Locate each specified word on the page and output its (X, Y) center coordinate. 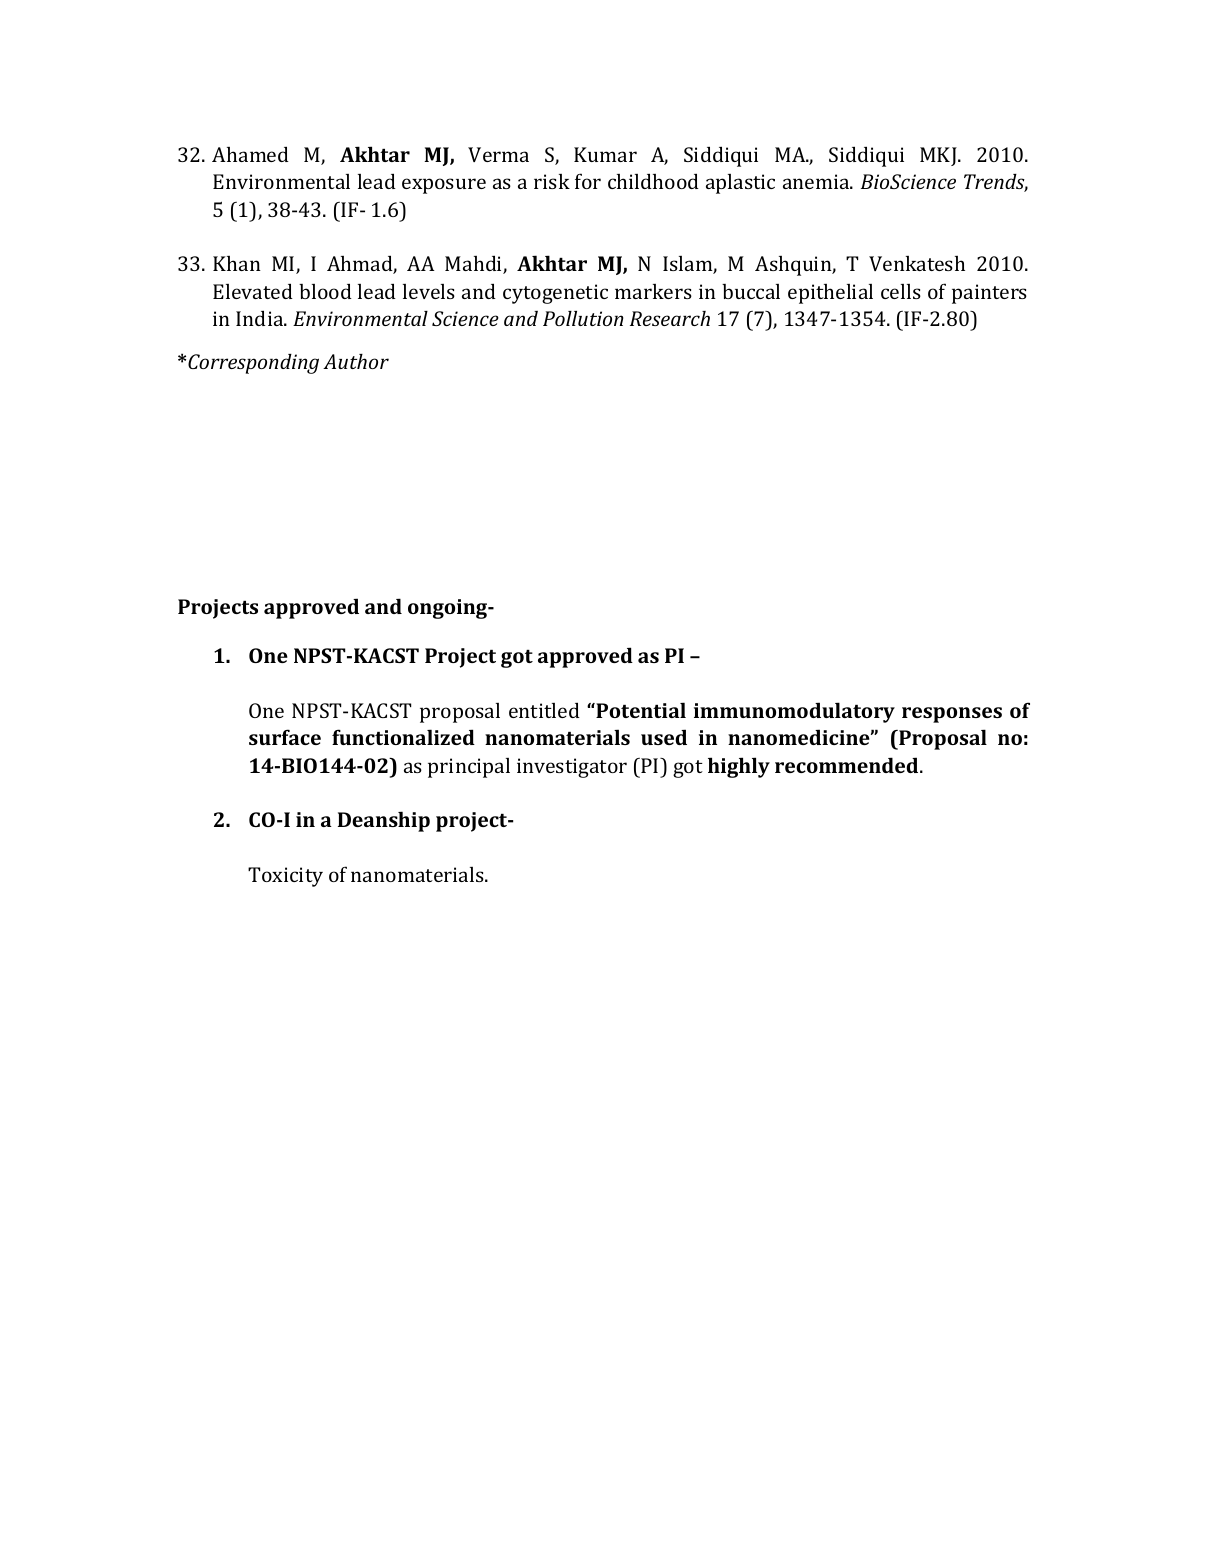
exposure (444, 186)
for (588, 181)
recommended (848, 765)
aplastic (740, 184)
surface (285, 737)
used (664, 737)
